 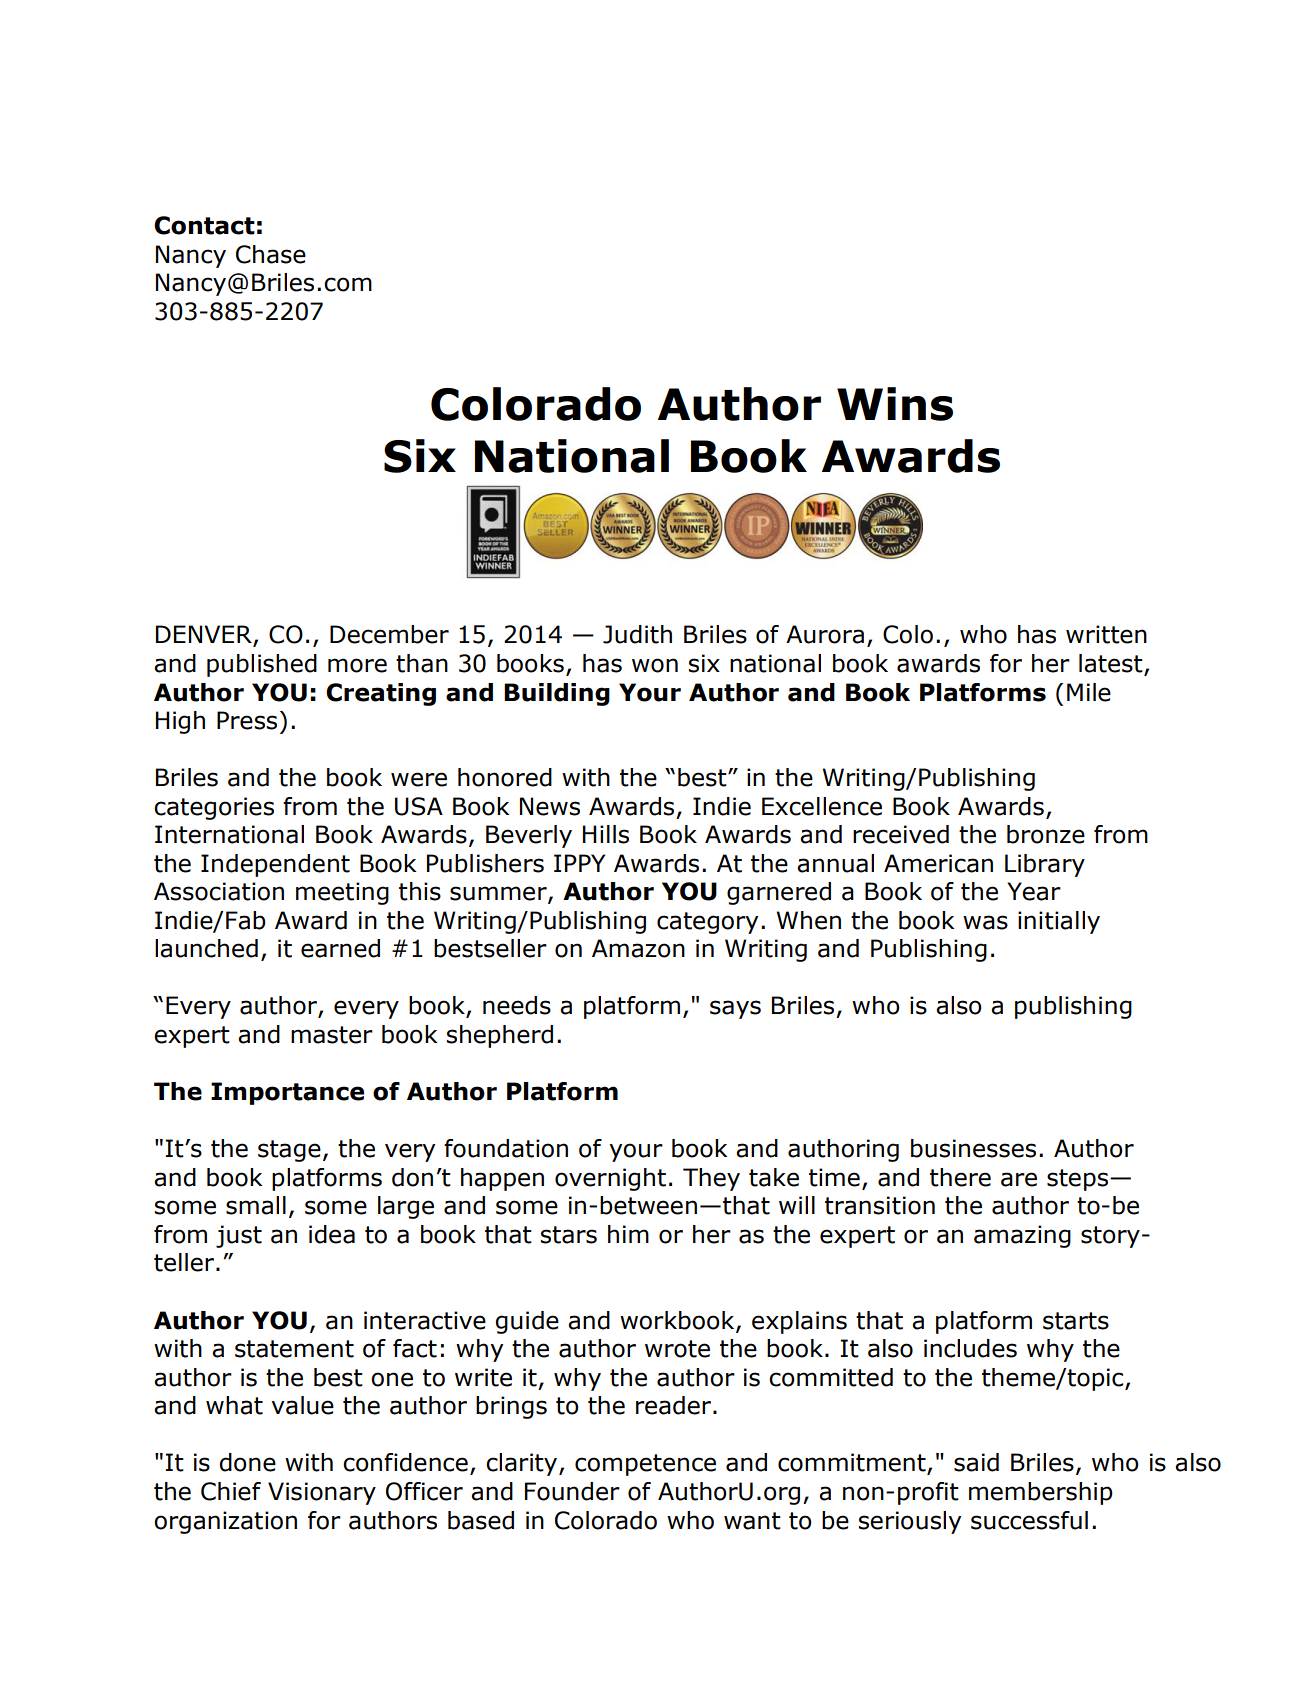 I want to click on says, so click(x=735, y=1009).
